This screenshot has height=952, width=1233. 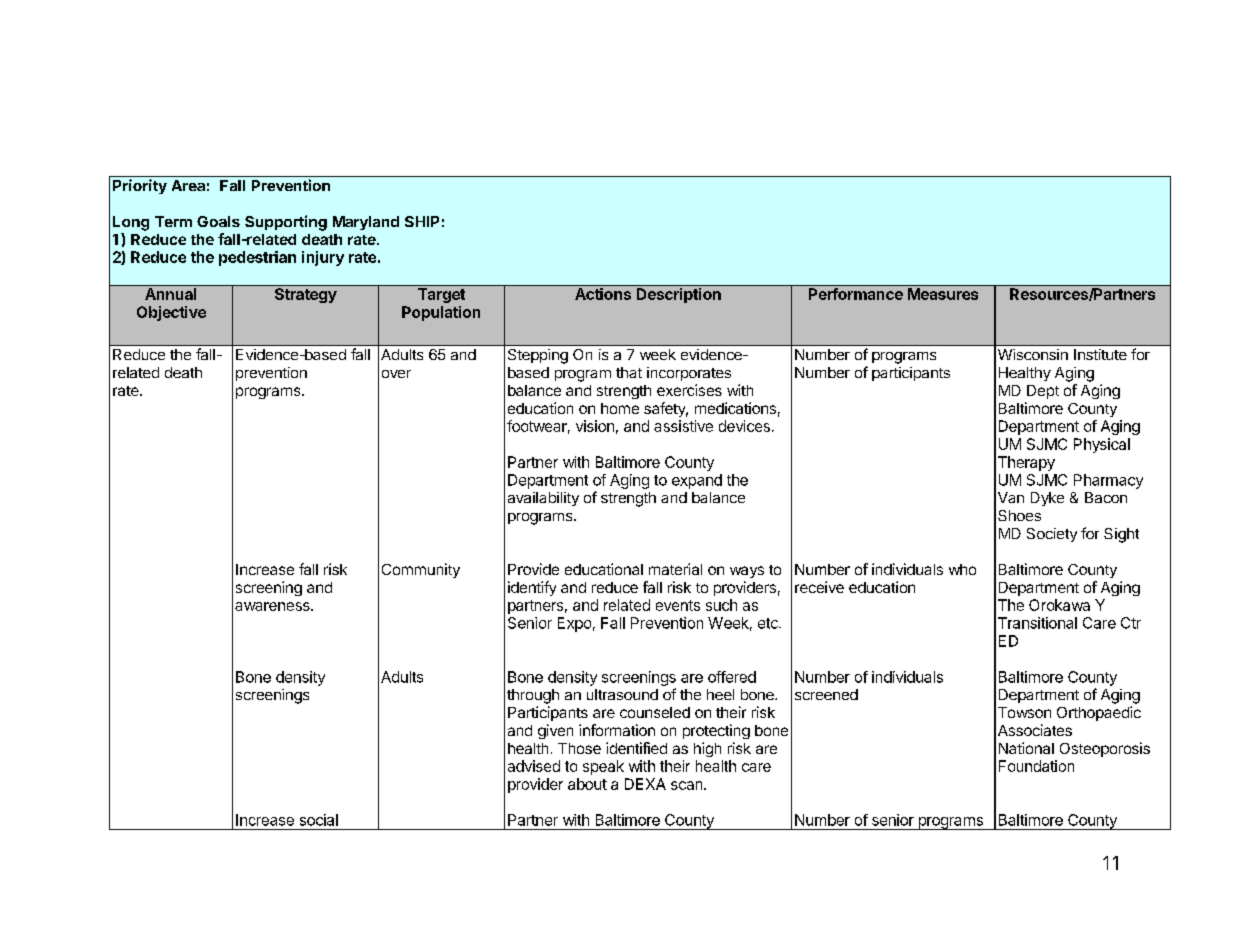 What do you see at coordinates (421, 570) in the screenshot?
I see `Community` at bounding box center [421, 570].
